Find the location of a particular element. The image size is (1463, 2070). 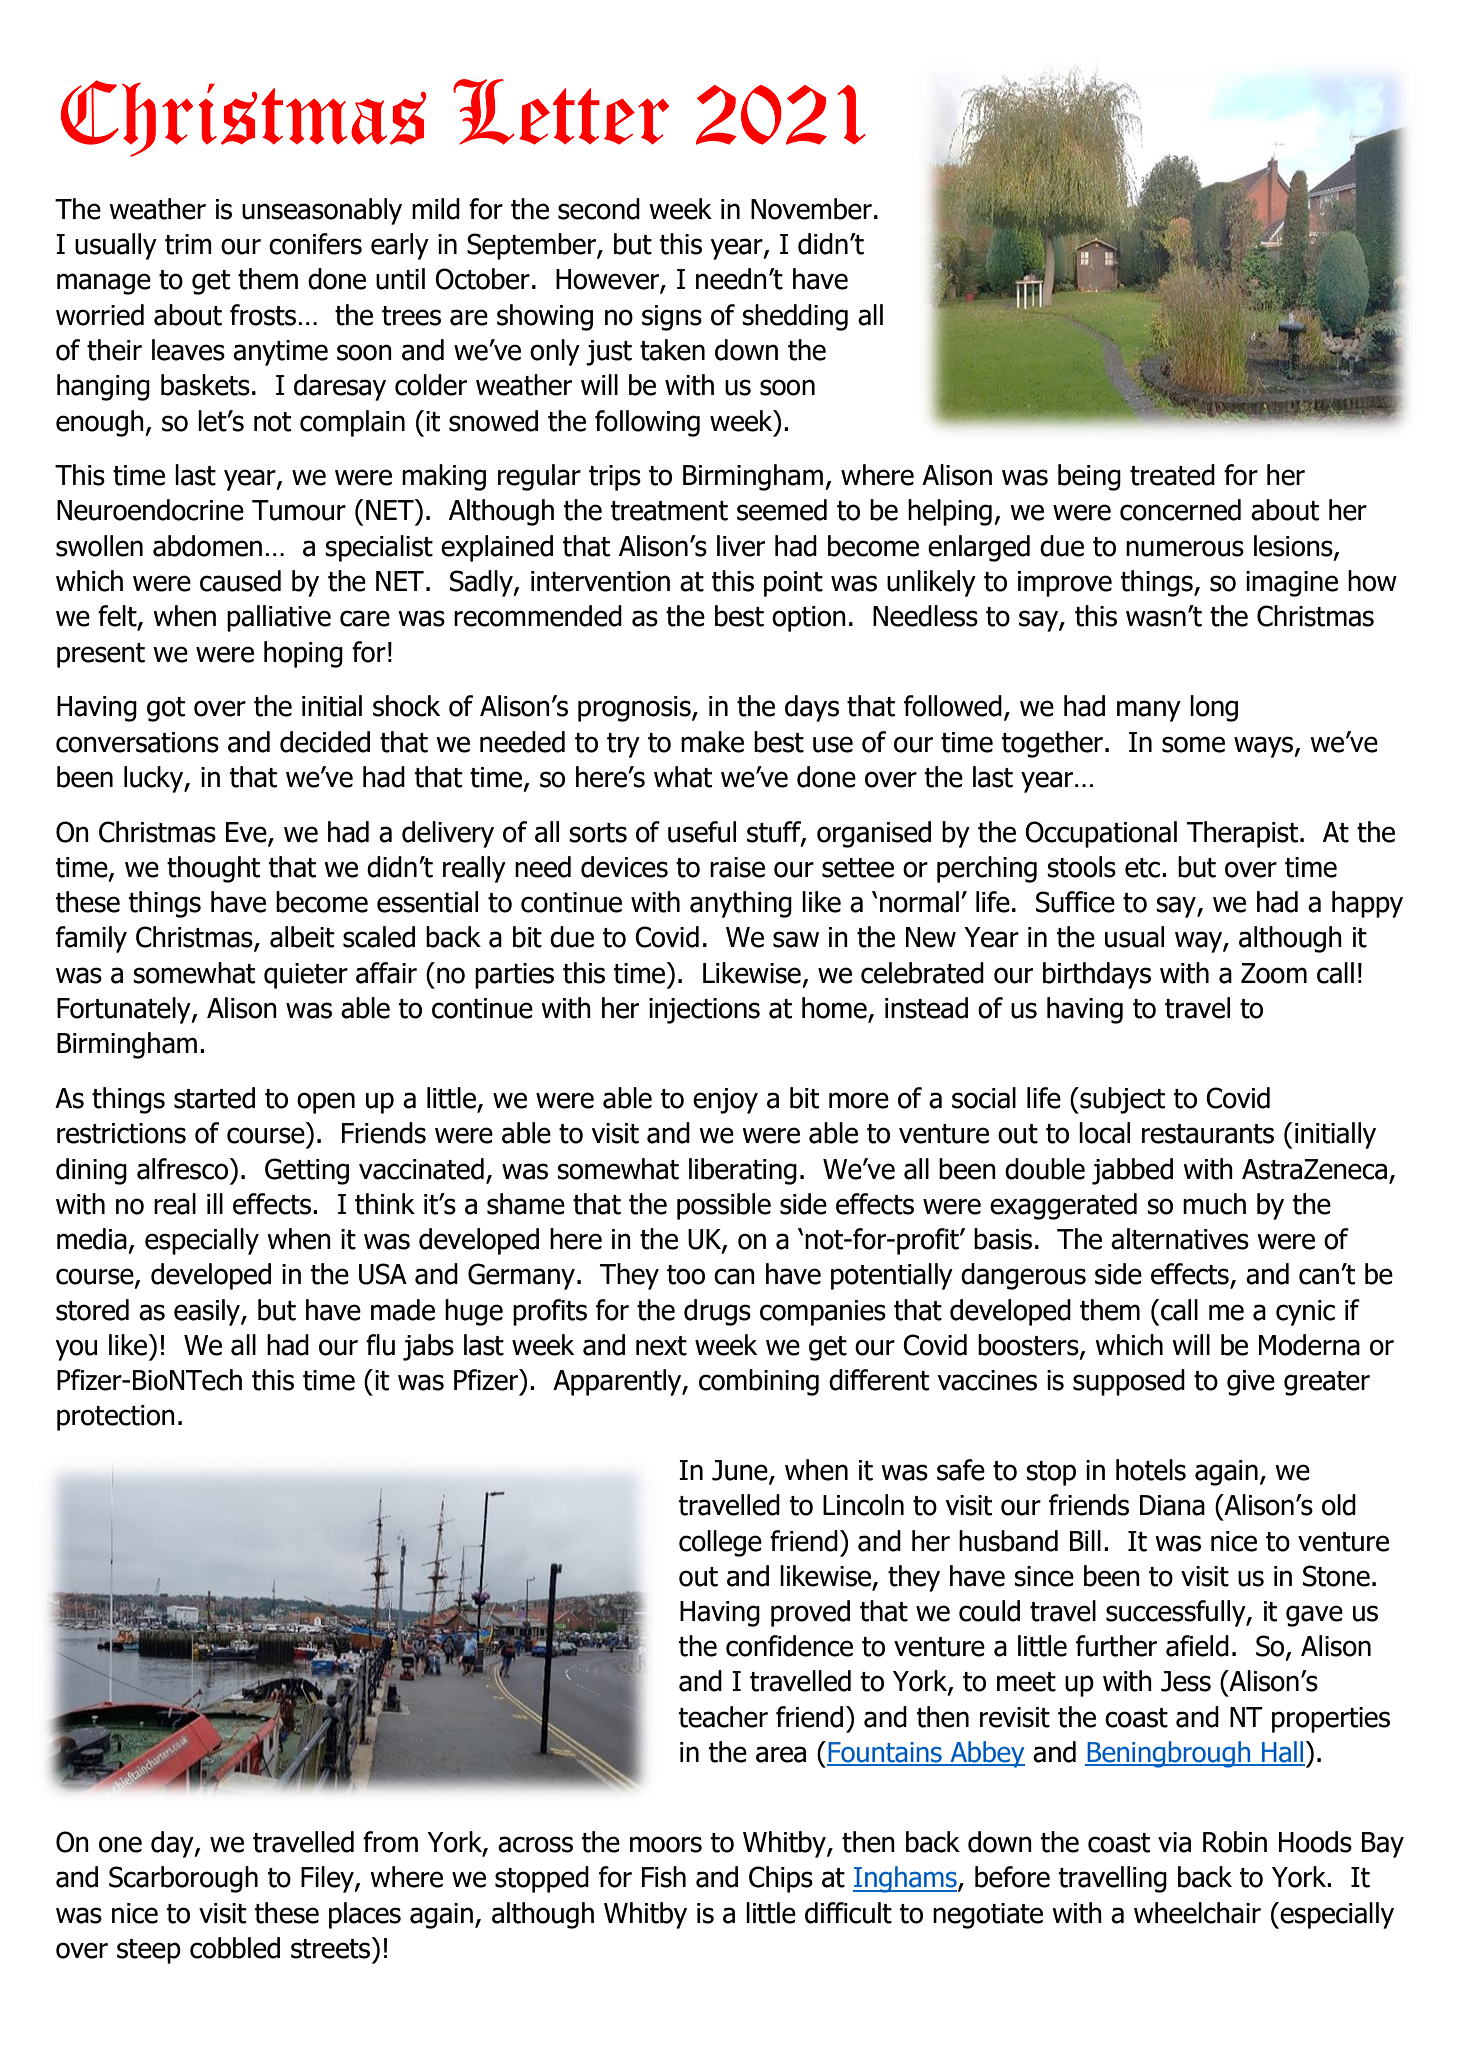

treated is located at coordinates (1172, 475).
